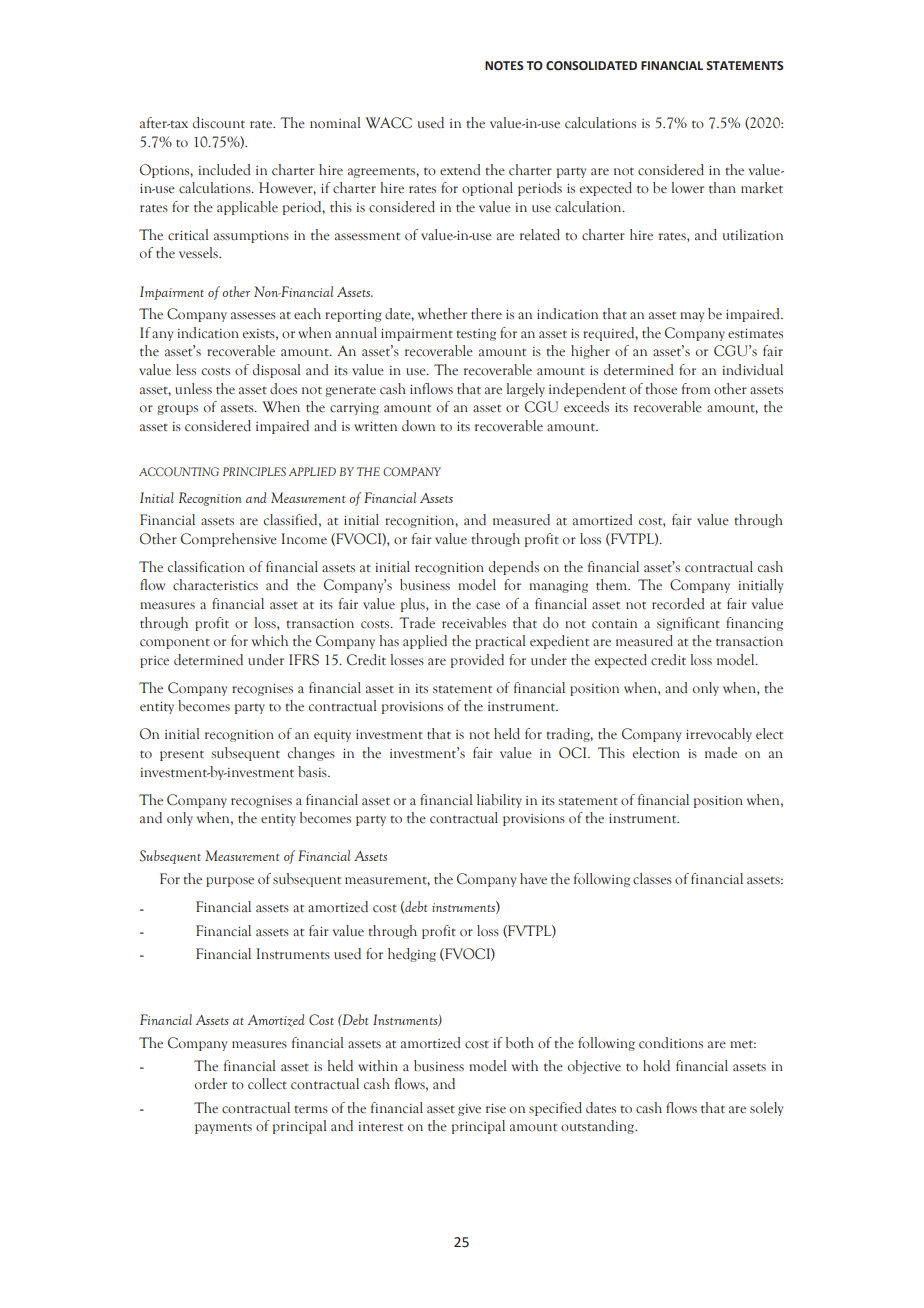 The width and height of the document is (924, 1308). Describe the element at coordinates (687, 188) in the document. I see `lower` at that location.
